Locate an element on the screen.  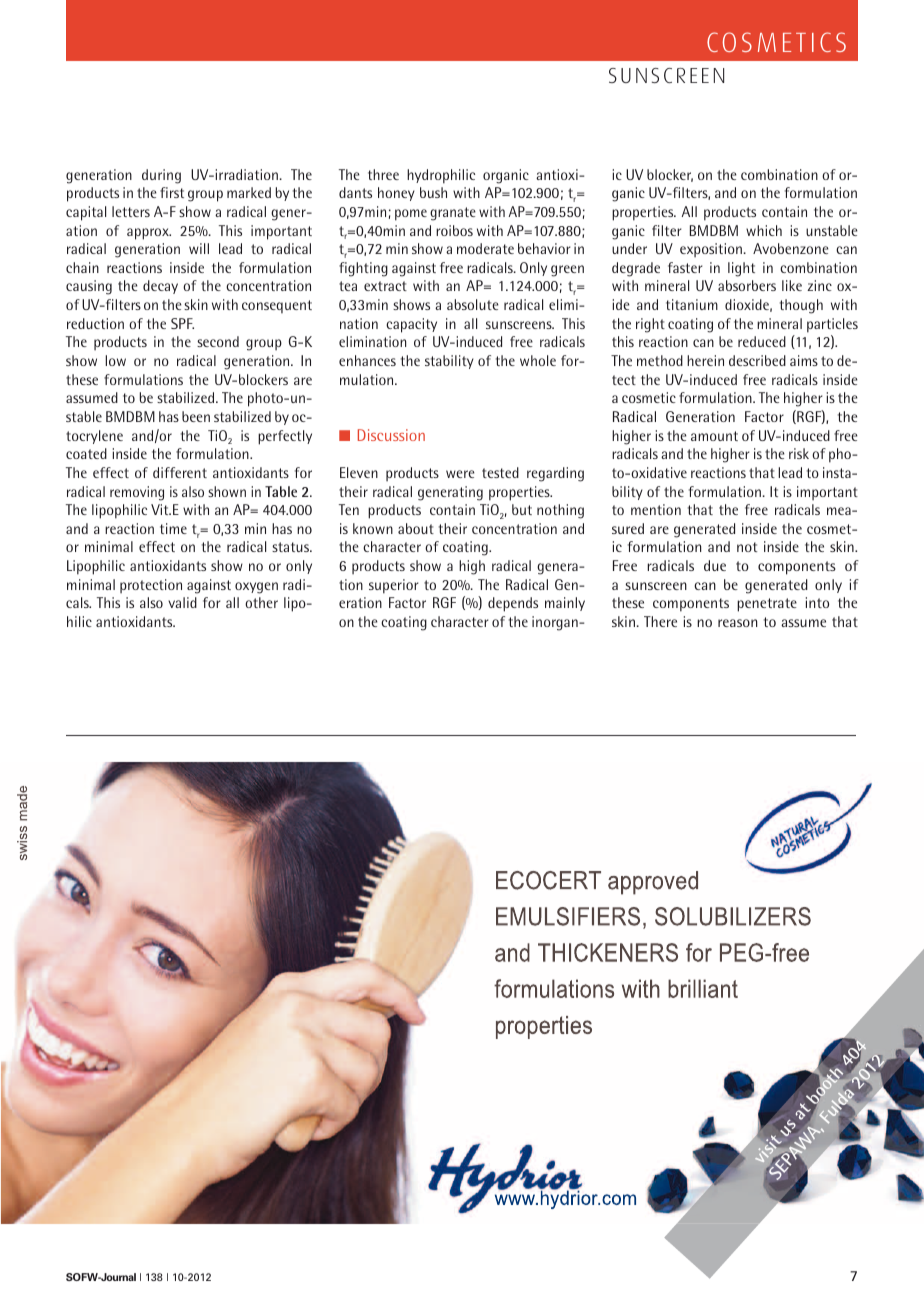
which is located at coordinates (764, 230).
